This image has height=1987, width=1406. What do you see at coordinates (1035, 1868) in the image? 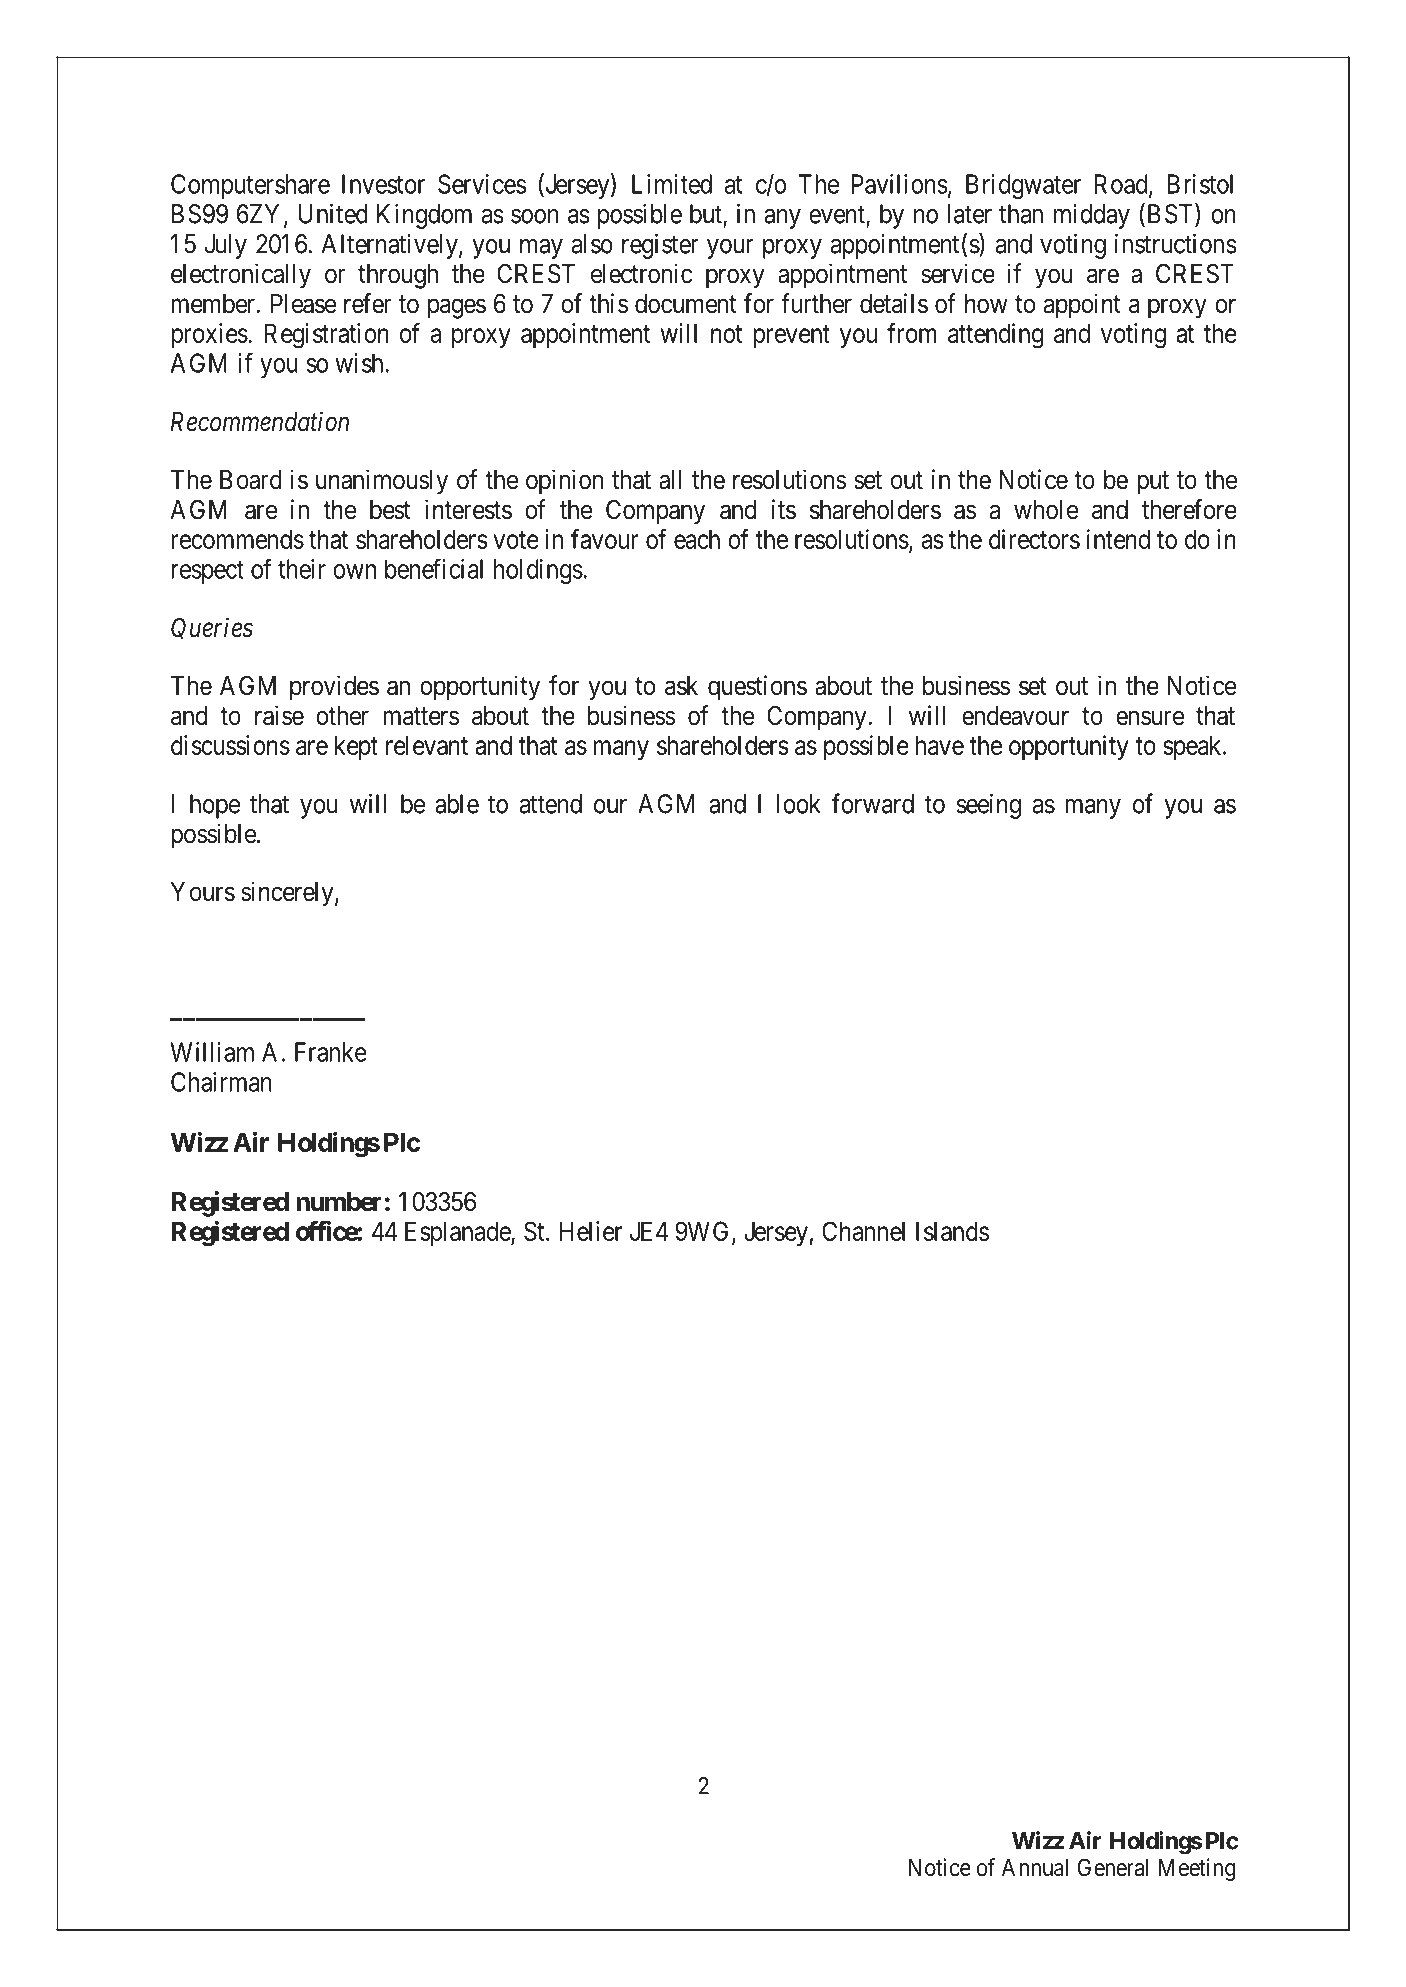
I see `Annual` at bounding box center [1035, 1868].
